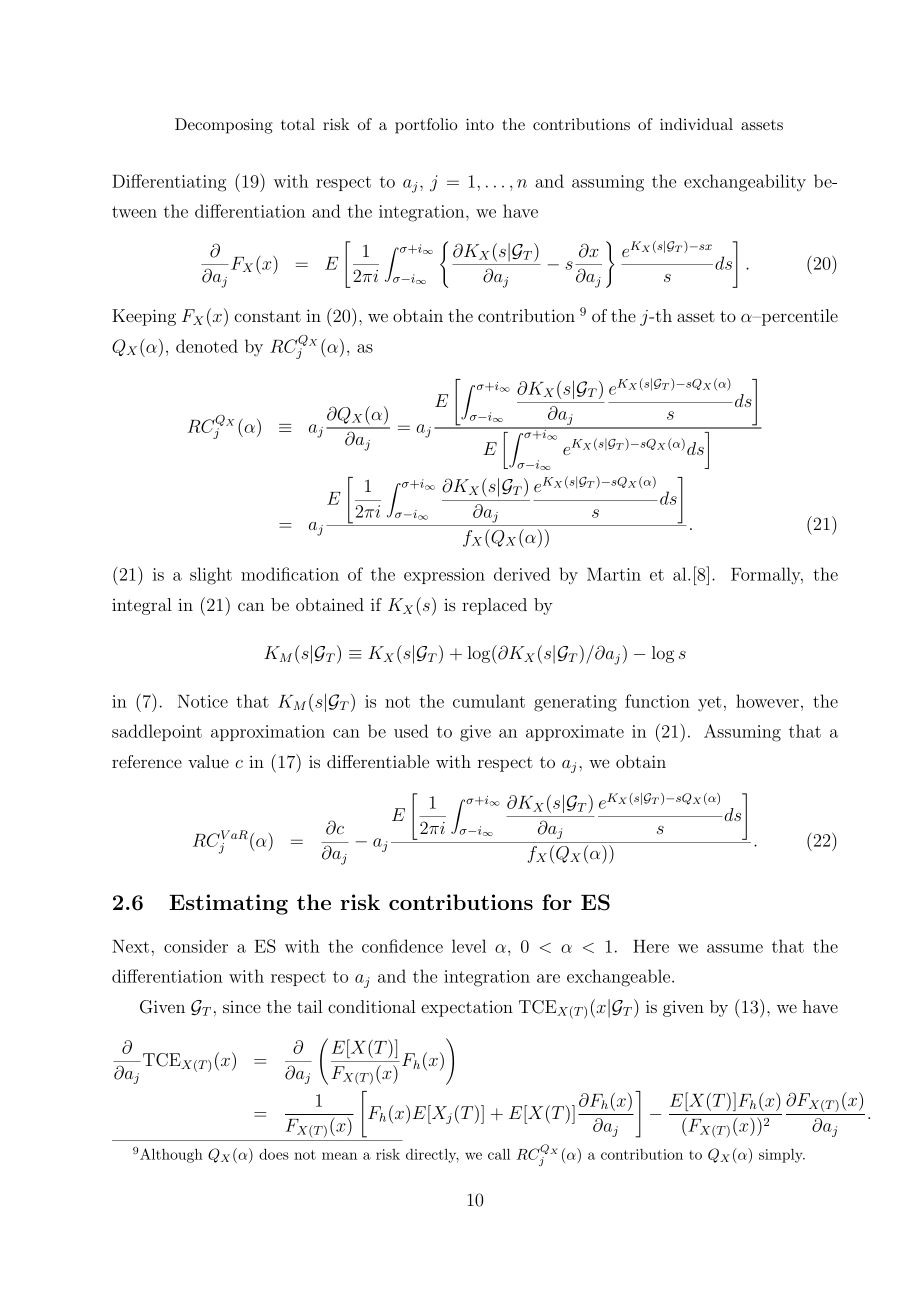 The height and width of the document is (1308, 924). I want to click on yet, so click(709, 703).
